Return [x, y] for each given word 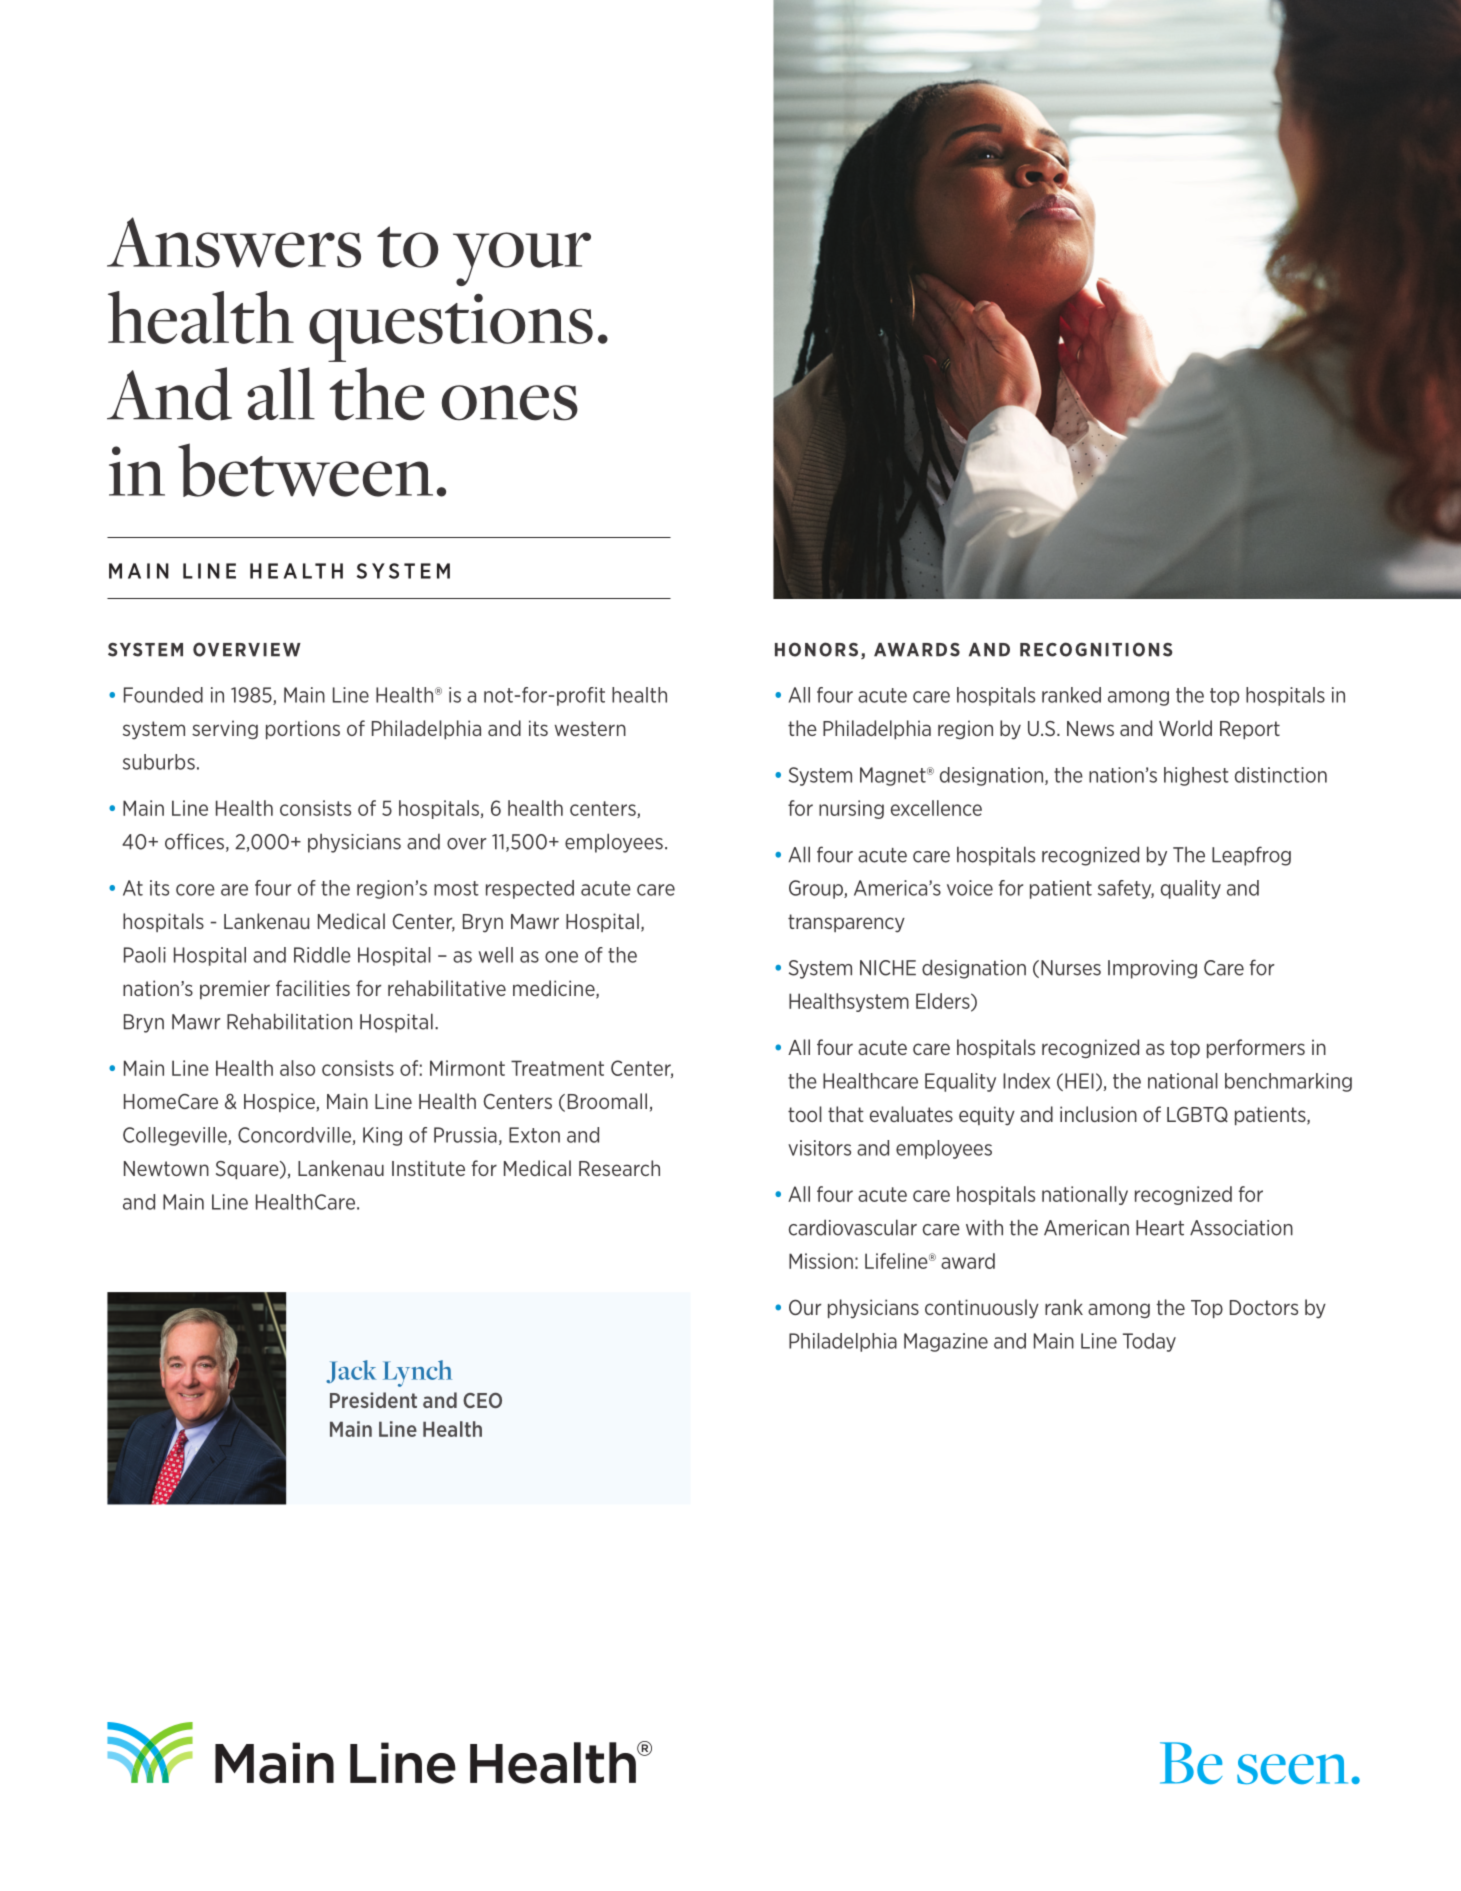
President [373, 1400]
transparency [846, 923]
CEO [482, 1400]
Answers [234, 242]
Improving [1152, 969]
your [522, 259]
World [1185, 728]
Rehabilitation [289, 1021]
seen [1292, 1769]
